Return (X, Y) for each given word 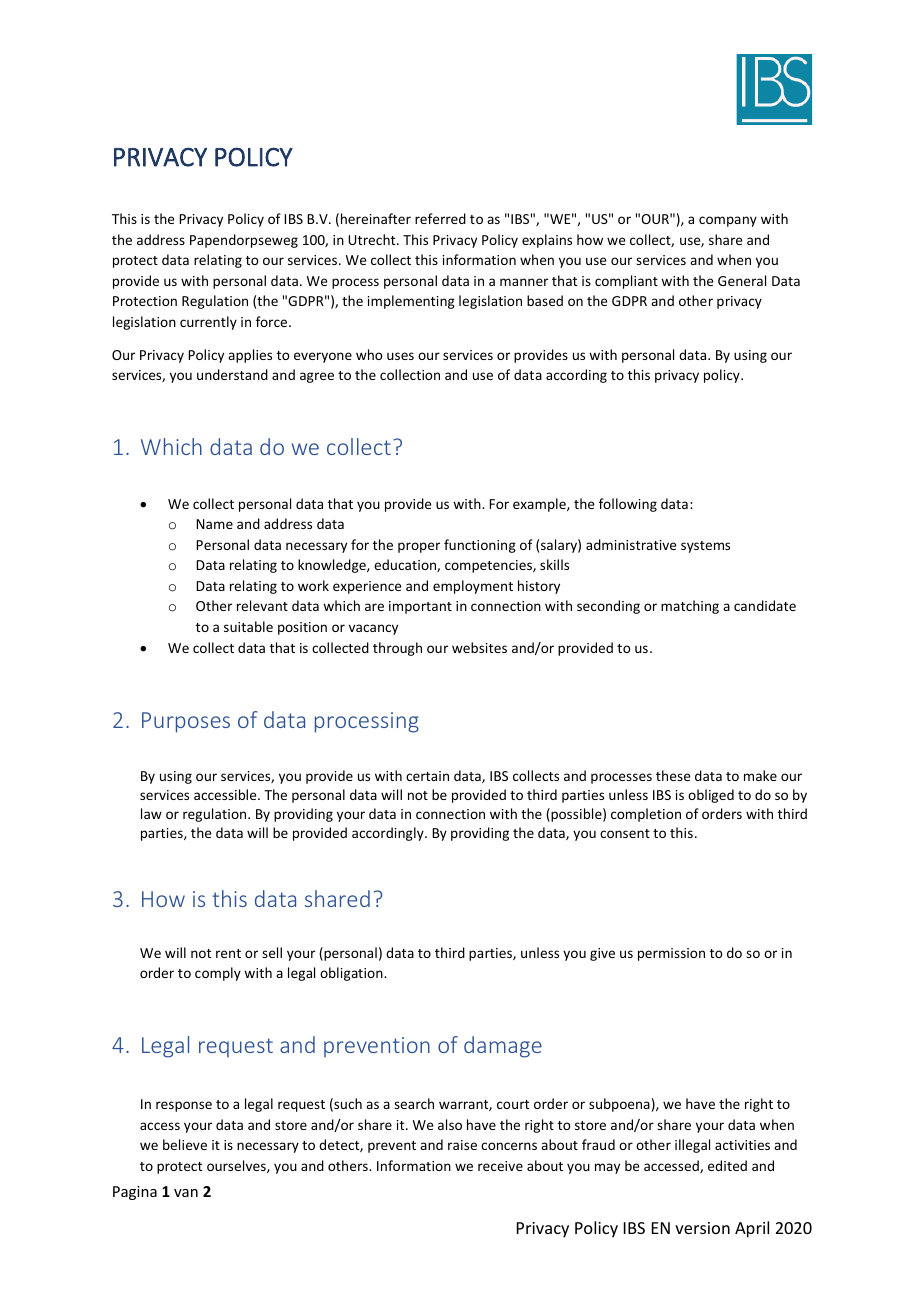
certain (427, 776)
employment (473, 587)
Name (214, 524)
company (728, 221)
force (273, 321)
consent (625, 833)
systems (705, 547)
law (151, 813)
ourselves (237, 1166)
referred (440, 218)
